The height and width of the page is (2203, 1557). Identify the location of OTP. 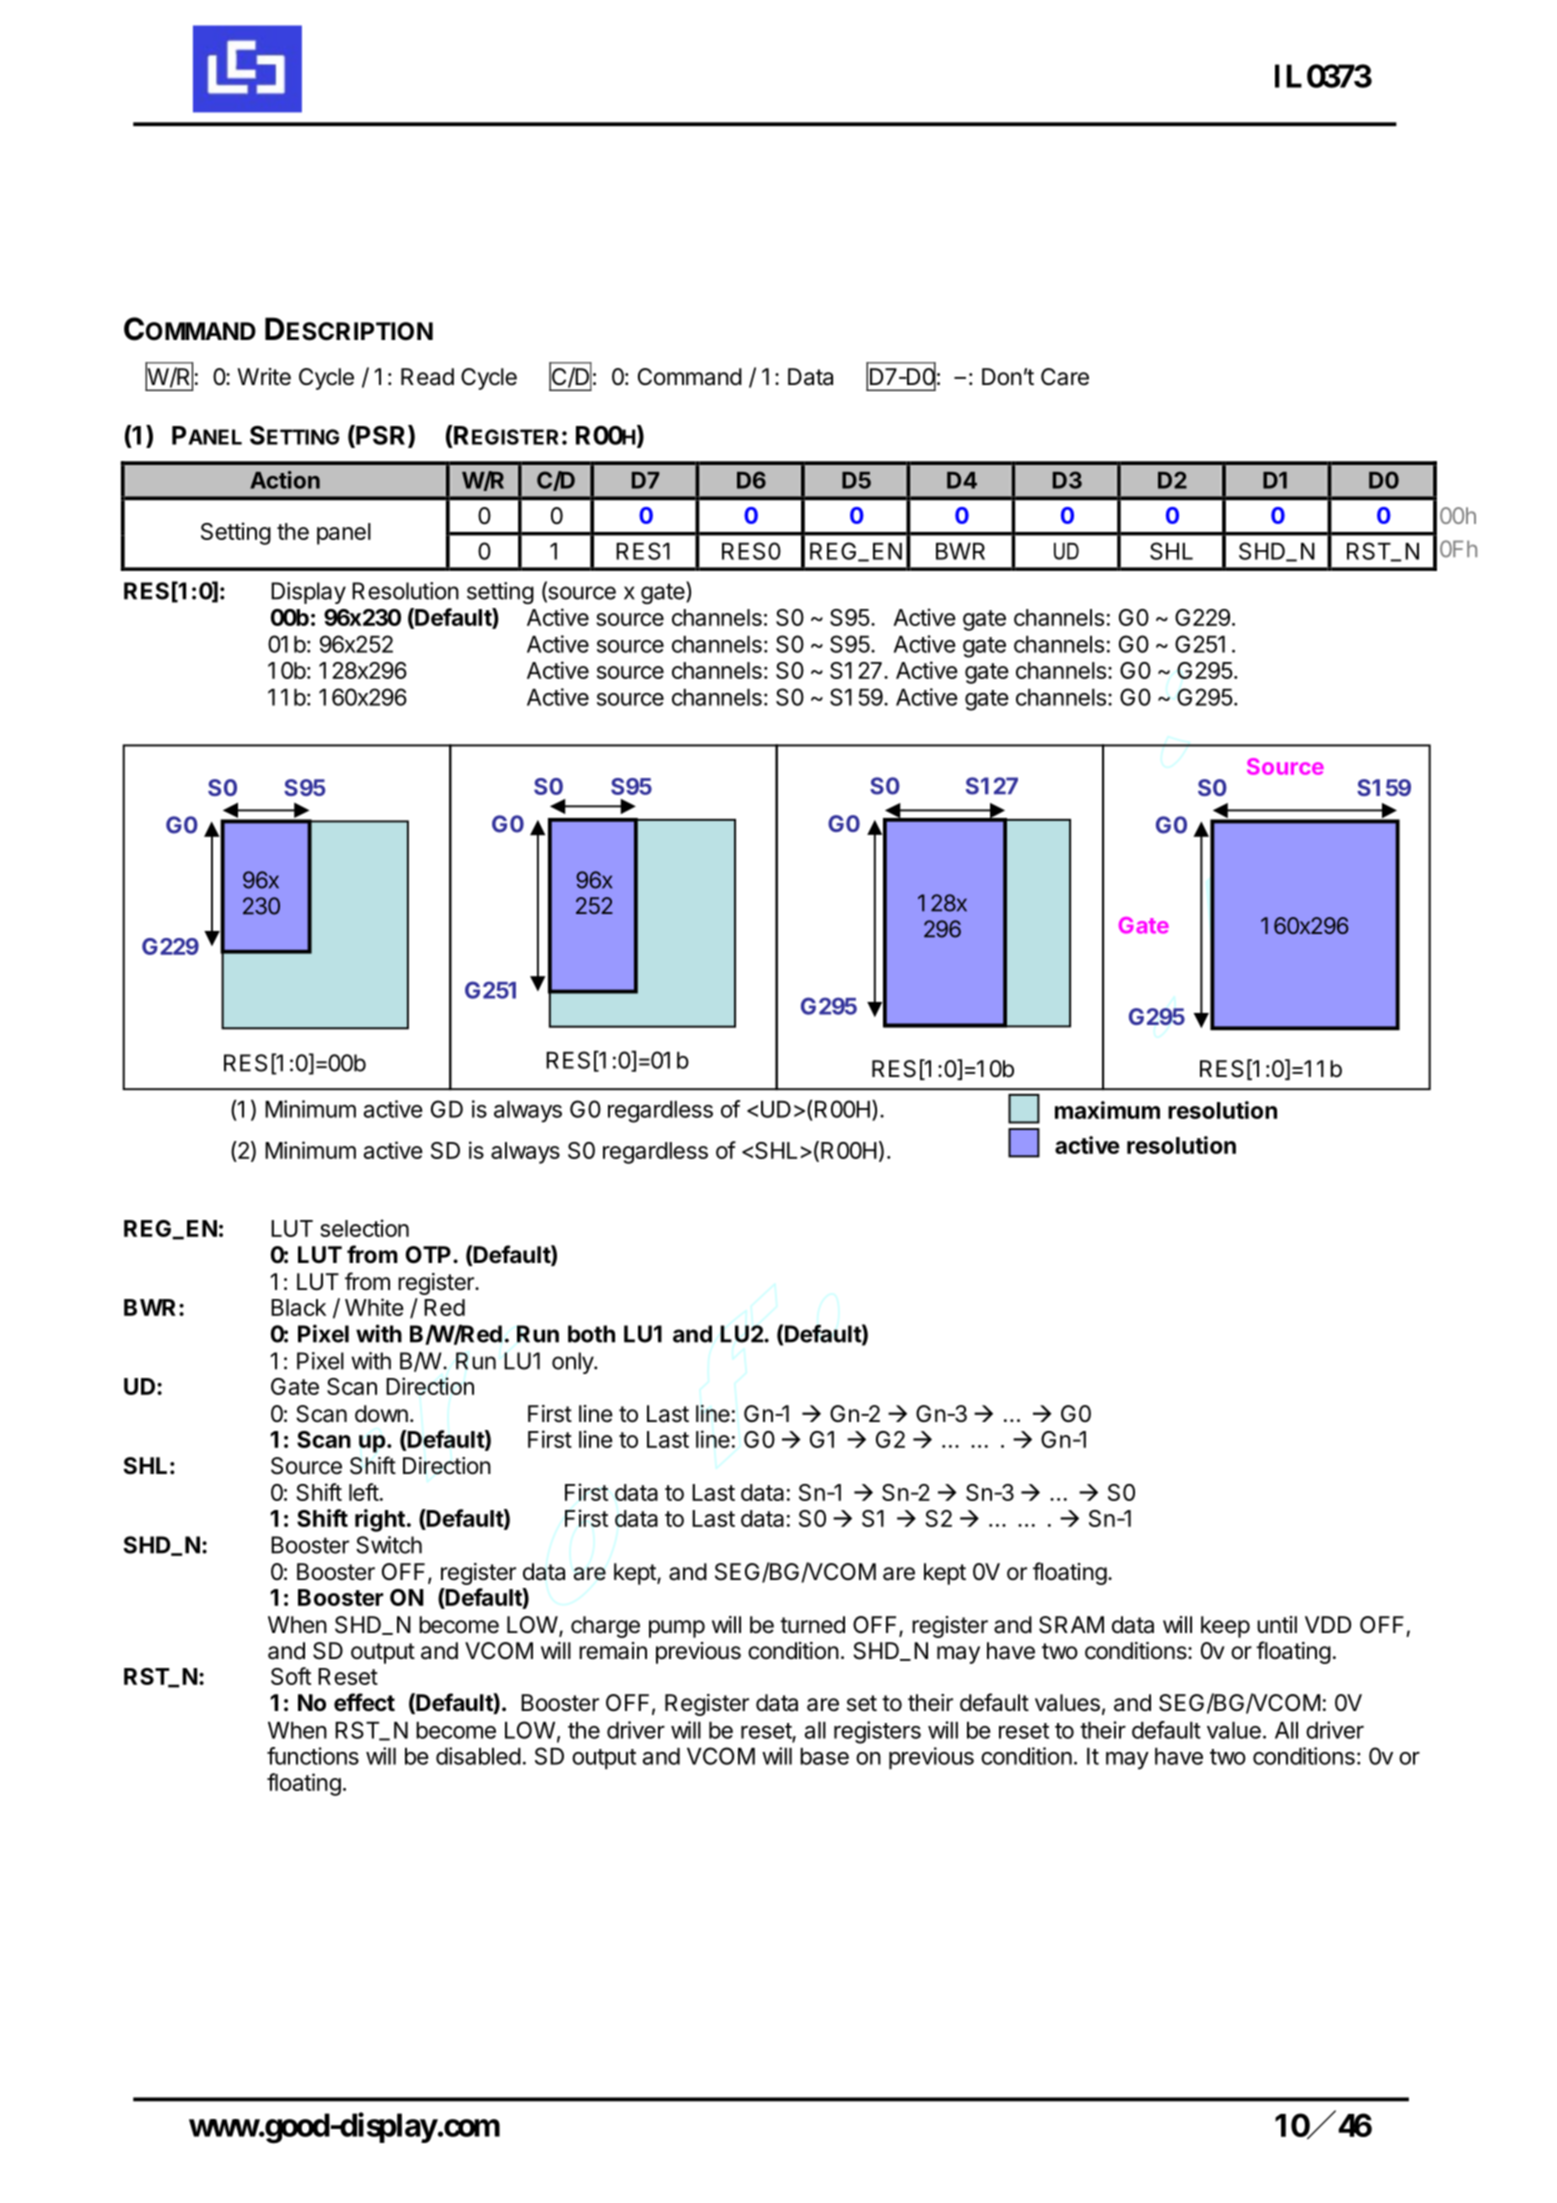
(428, 1255).
